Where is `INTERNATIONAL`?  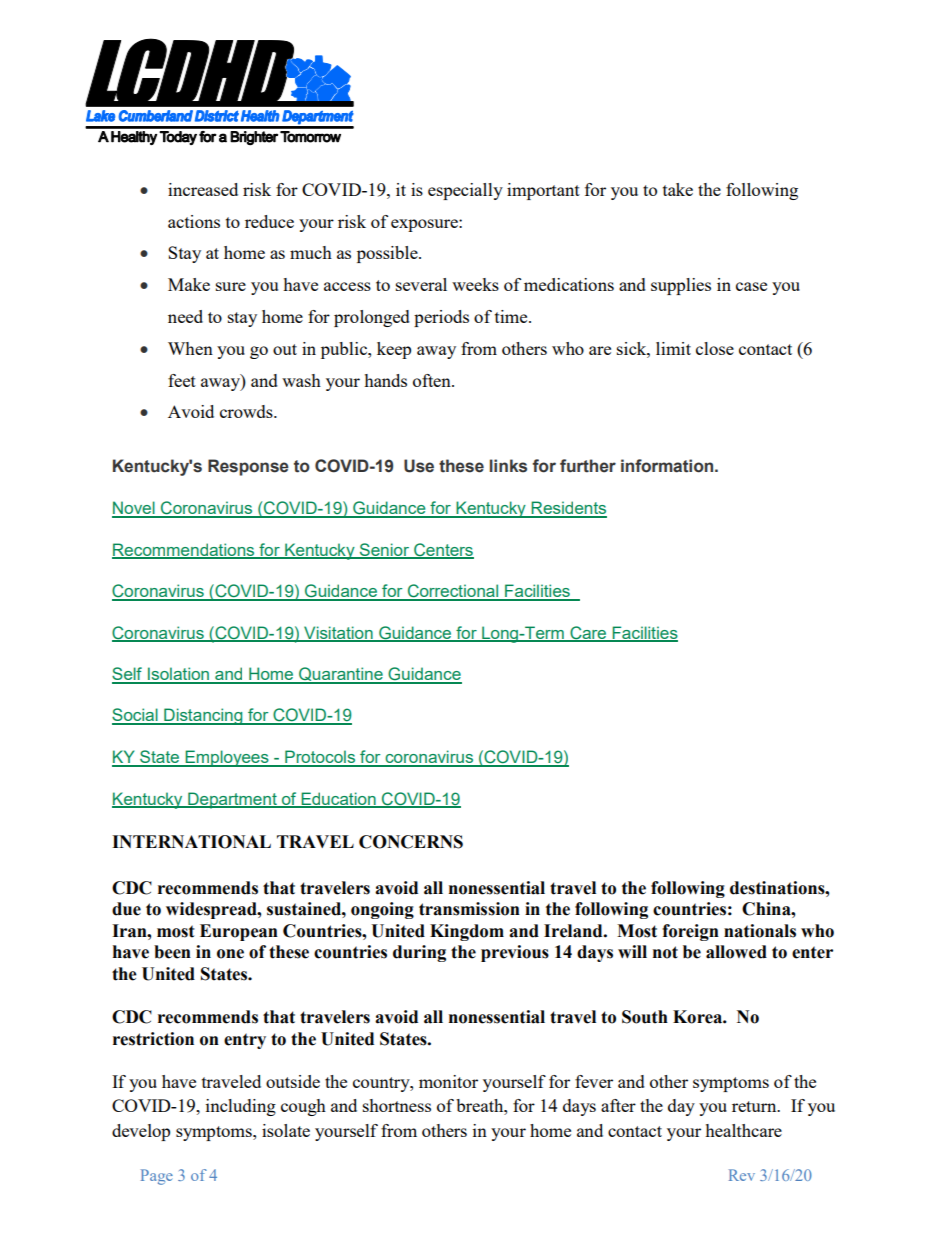 INTERNATIONAL is located at coordinates (191, 842).
